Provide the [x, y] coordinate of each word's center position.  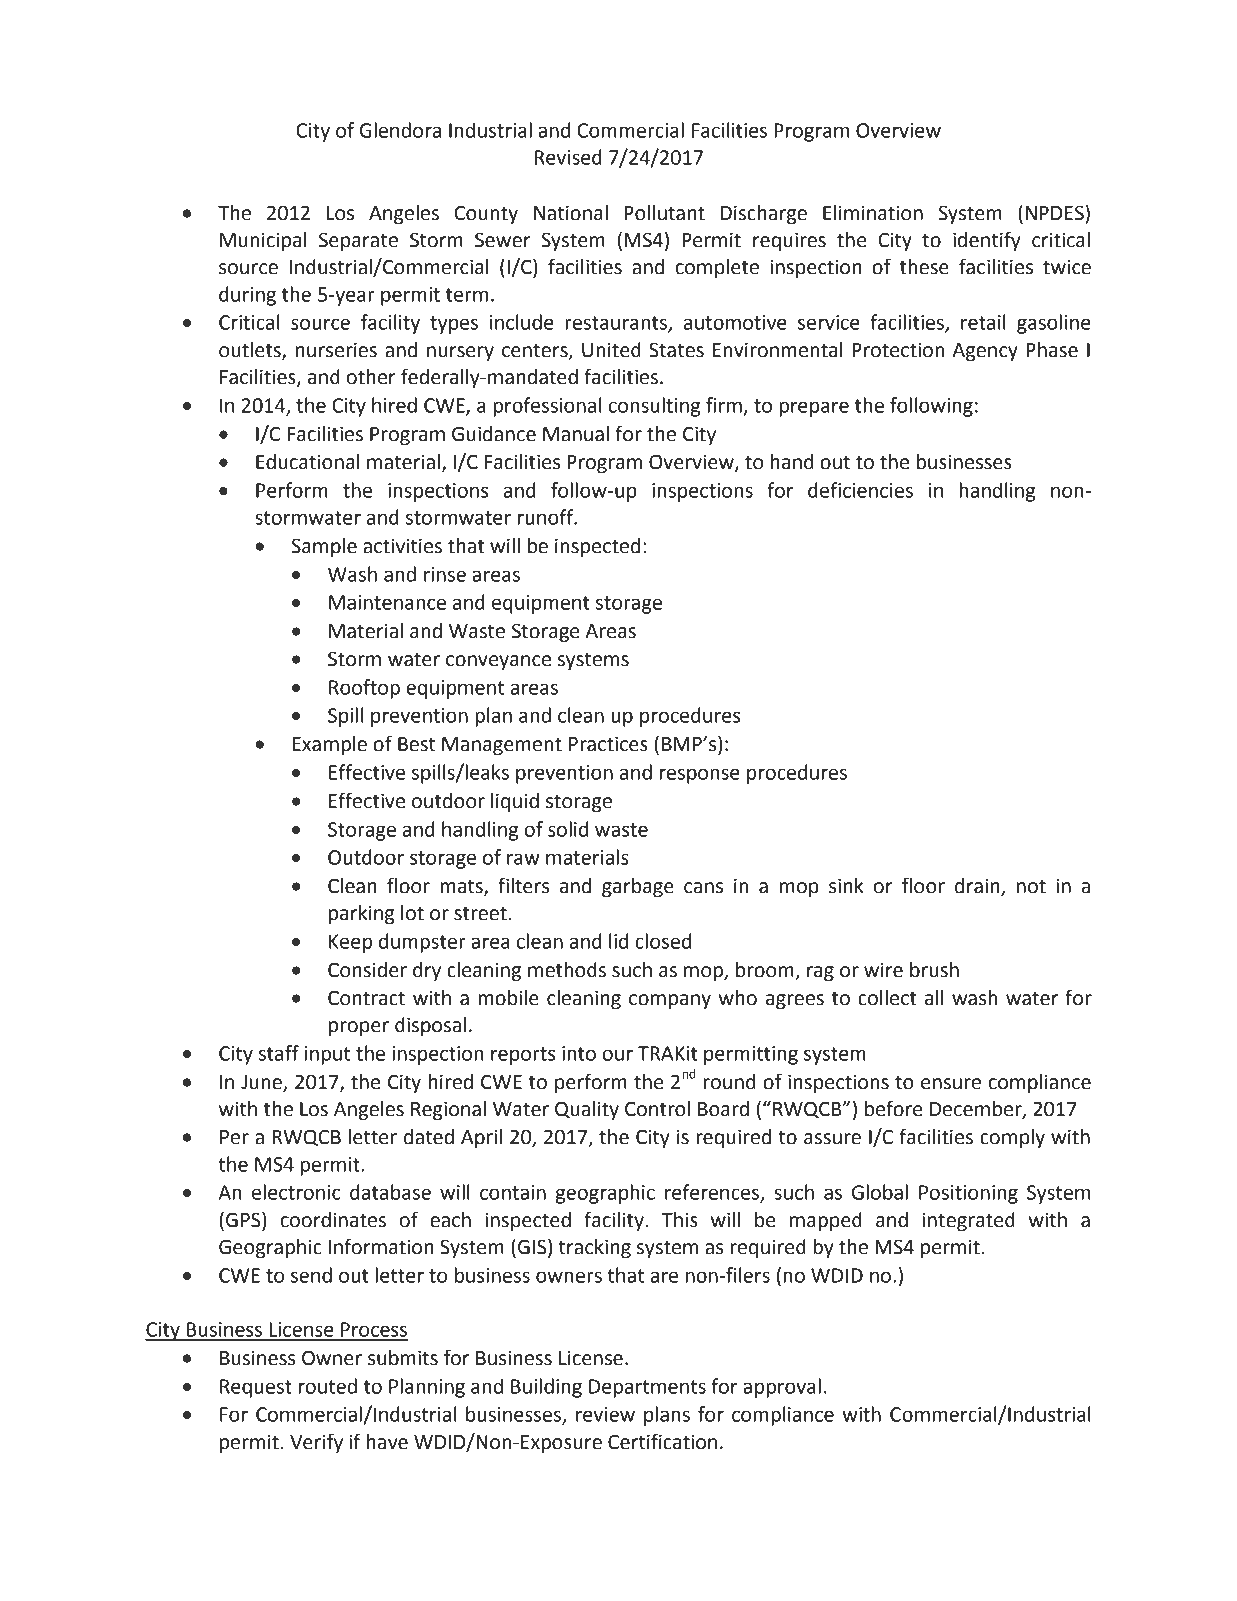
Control [657, 1109]
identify [987, 241]
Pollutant [664, 213]
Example [330, 745]
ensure [951, 1084]
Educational [308, 462]
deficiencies [860, 490]
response [700, 776]
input [327, 1055]
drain [977, 886]
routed [328, 1386]
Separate [358, 241]
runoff [547, 517]
